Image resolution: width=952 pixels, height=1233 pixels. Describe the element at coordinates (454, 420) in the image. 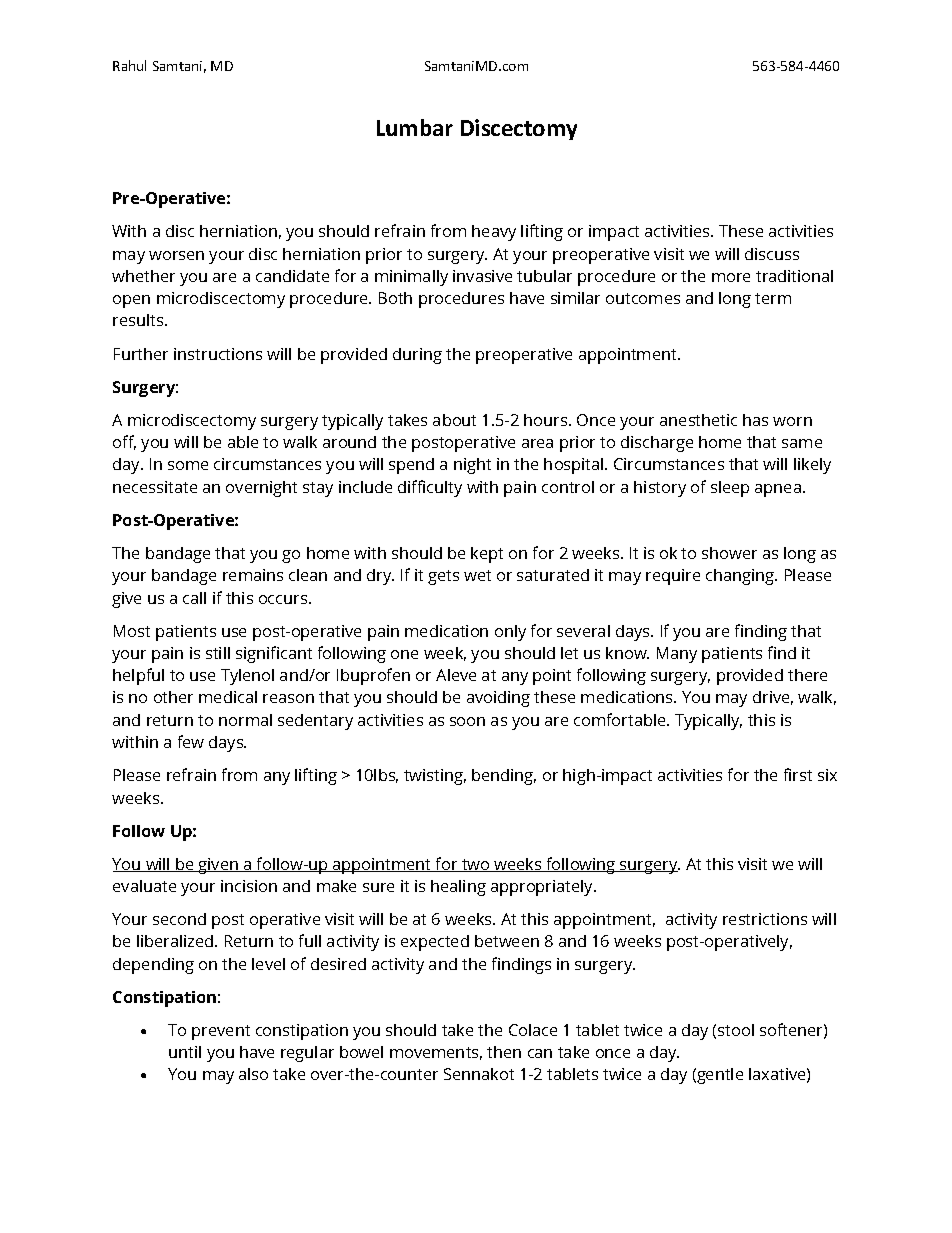

I see `about` at that location.
